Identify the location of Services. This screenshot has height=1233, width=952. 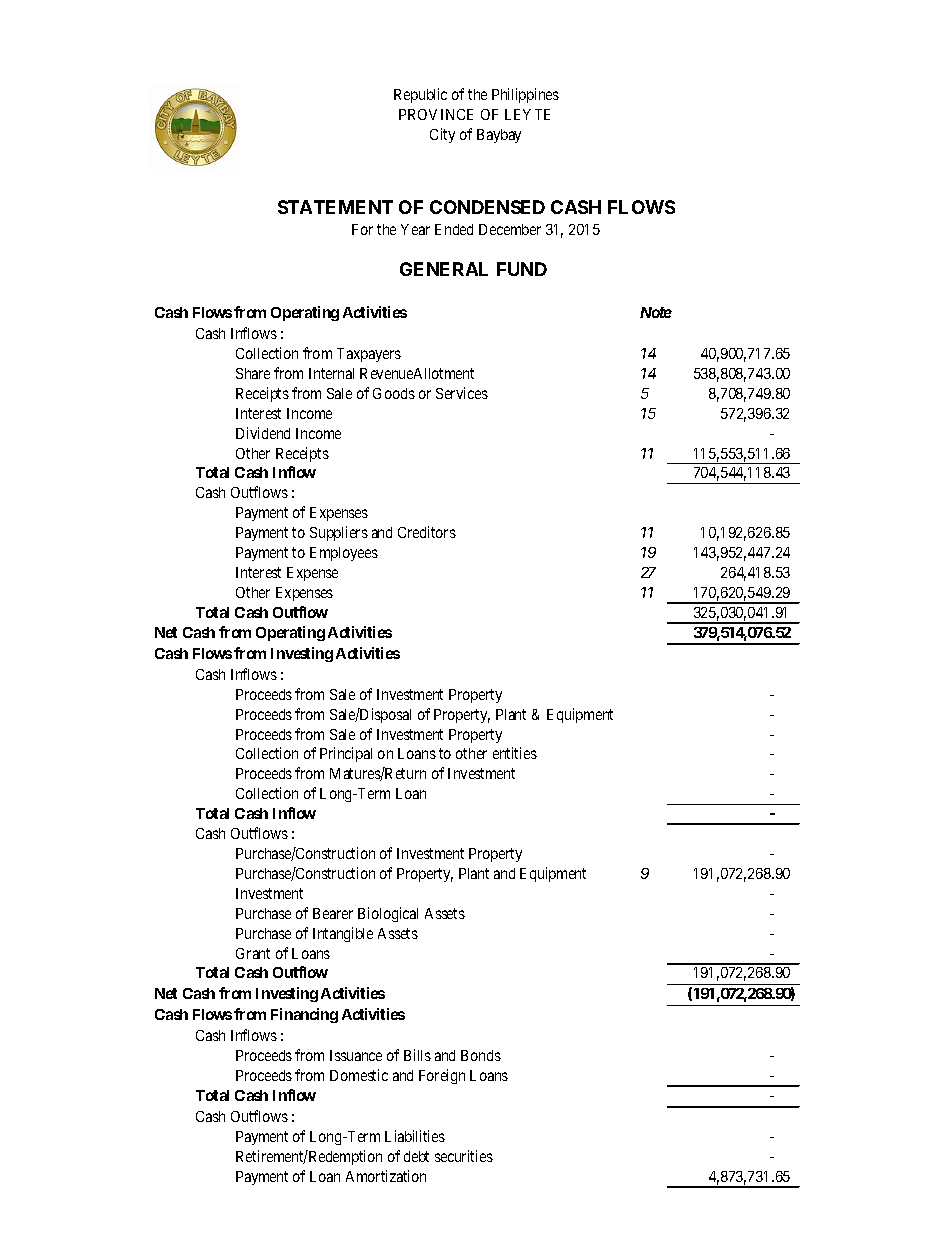
(462, 393).
